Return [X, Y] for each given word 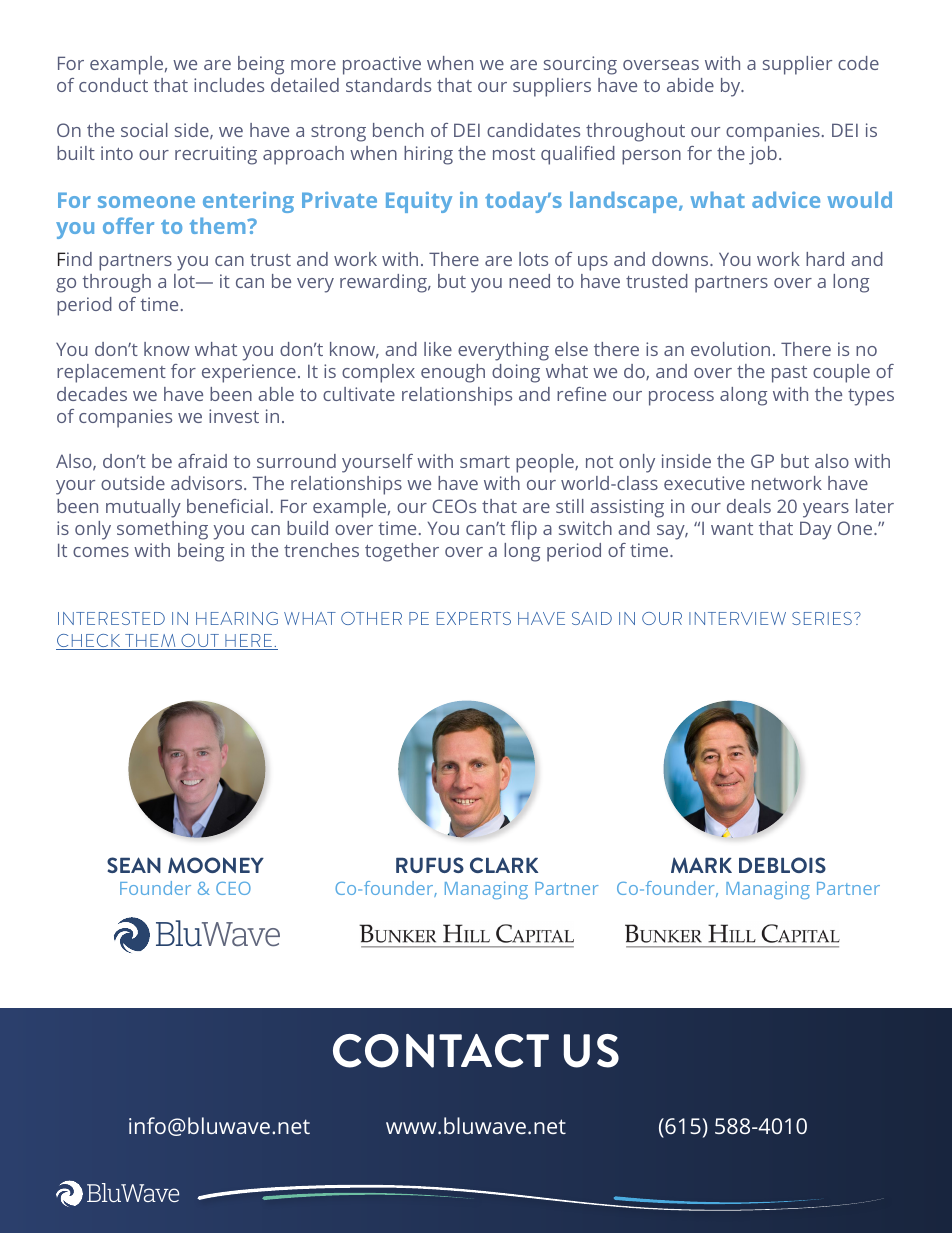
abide [690, 85]
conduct [113, 85]
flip [524, 530]
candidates [533, 130]
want [732, 529]
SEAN [134, 865]
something [162, 530]
